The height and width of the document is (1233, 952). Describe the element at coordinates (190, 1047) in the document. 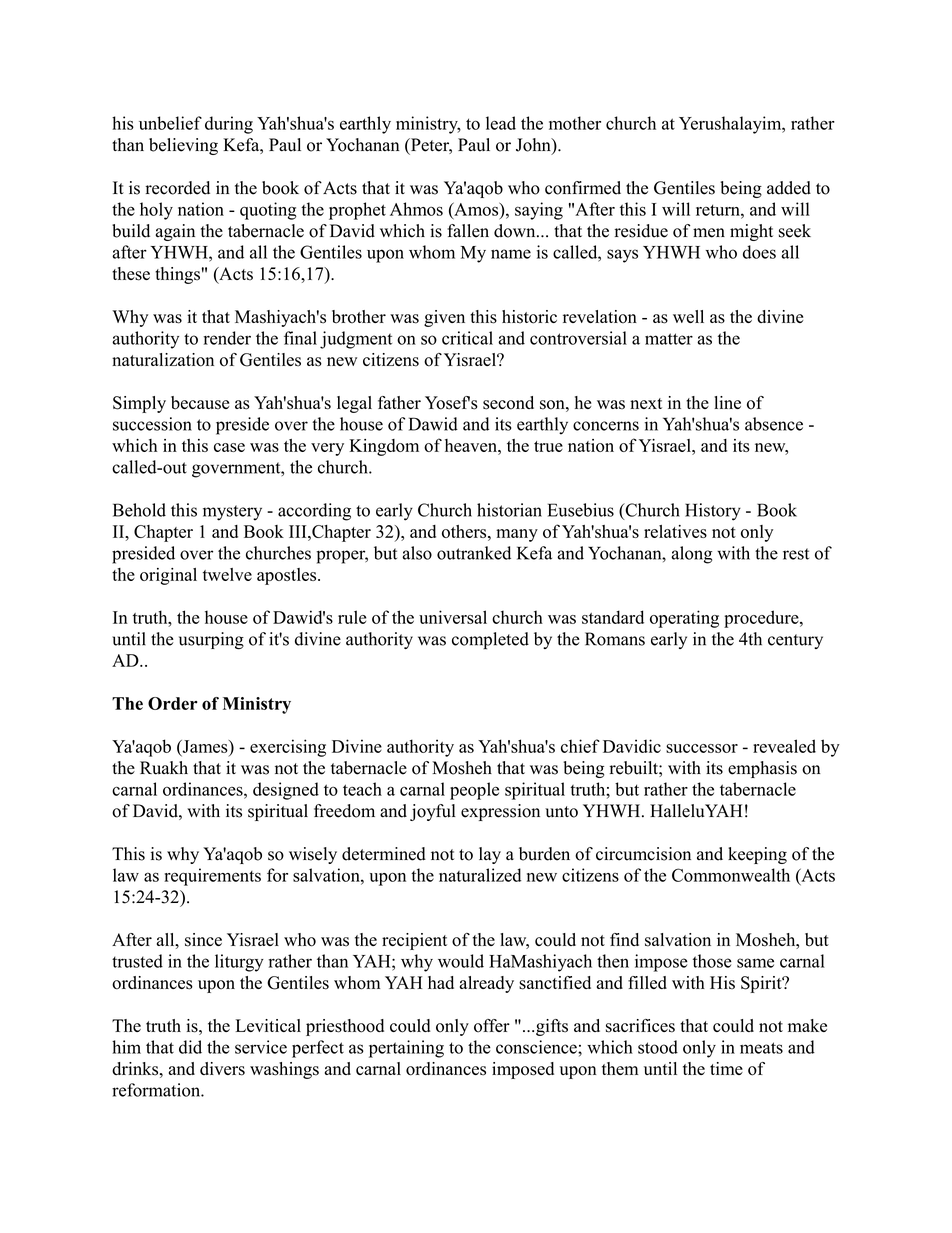

I see `did` at that location.
